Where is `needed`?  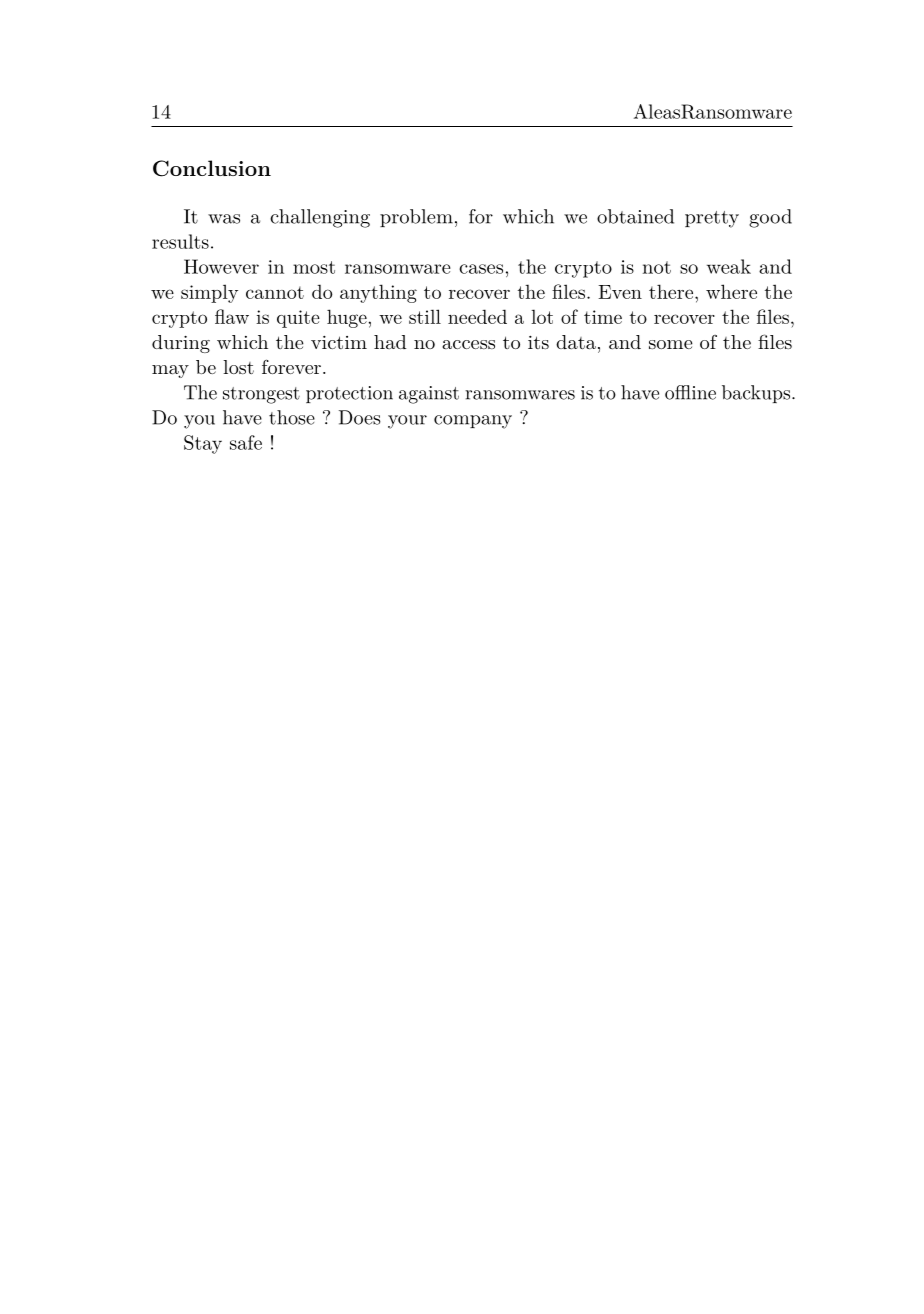
needed is located at coordinates (477, 316).
